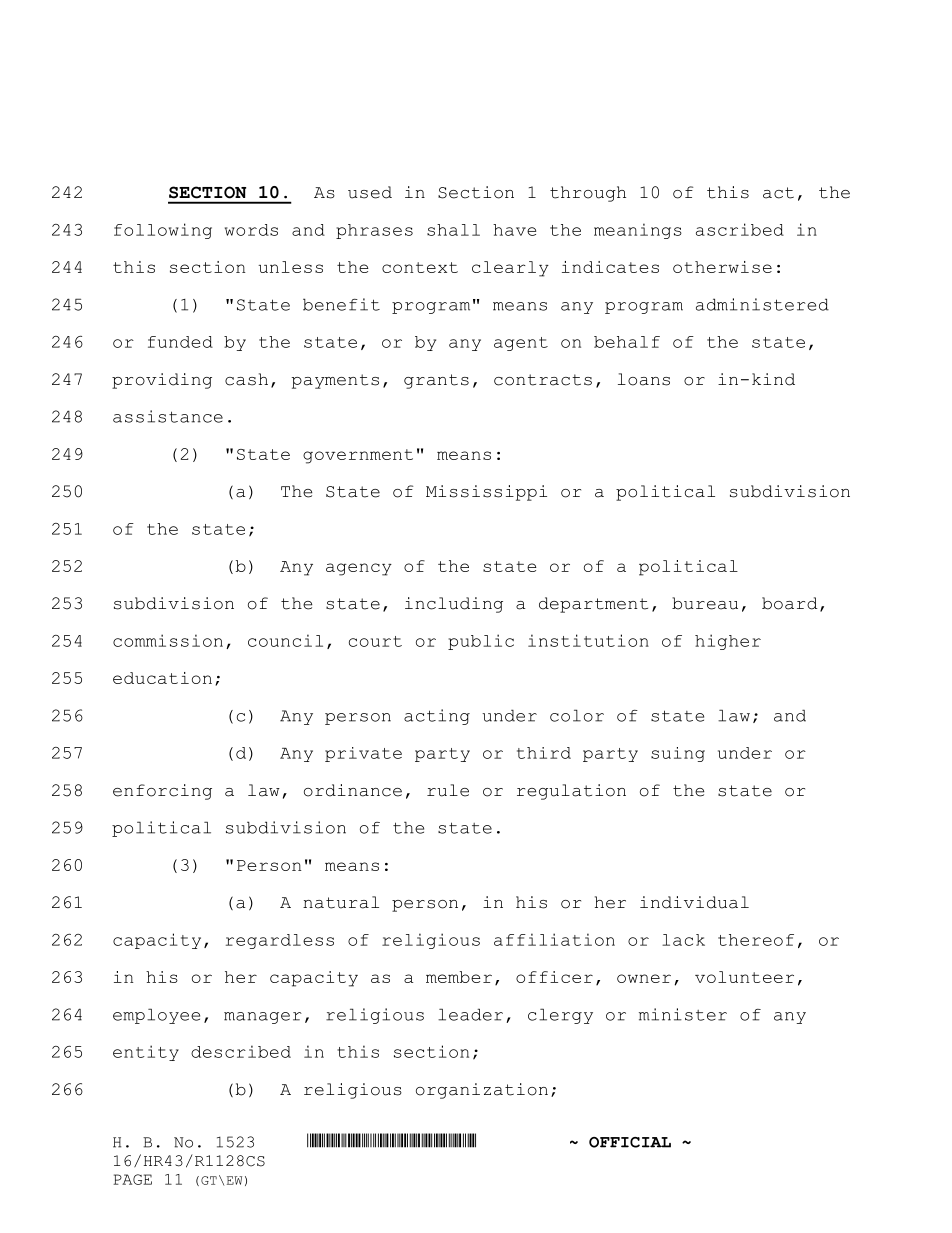 This image has width=952, height=1233. Describe the element at coordinates (168, 640) in the image. I see `commission` at that location.
